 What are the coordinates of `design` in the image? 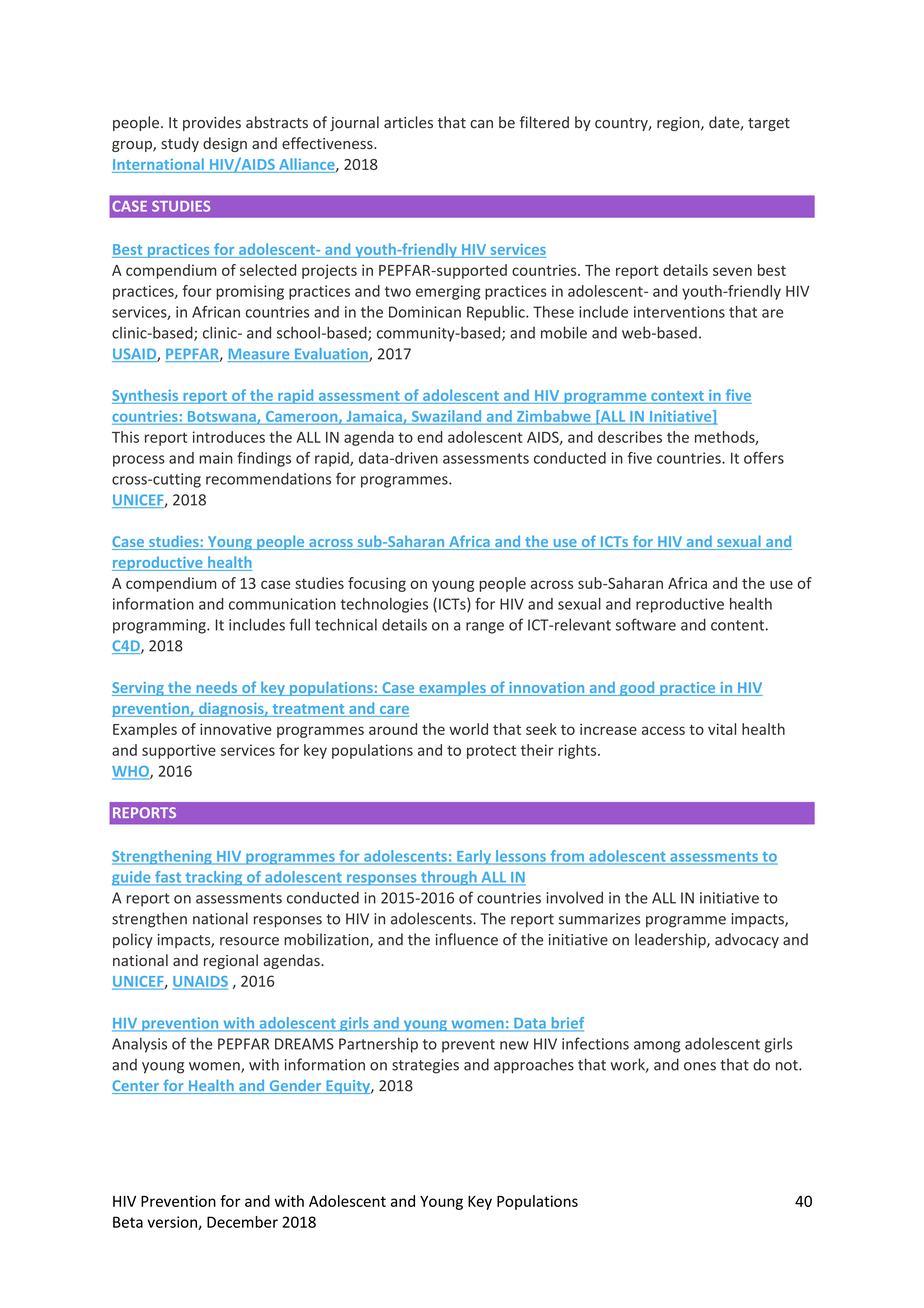 It's located at (225, 144).
